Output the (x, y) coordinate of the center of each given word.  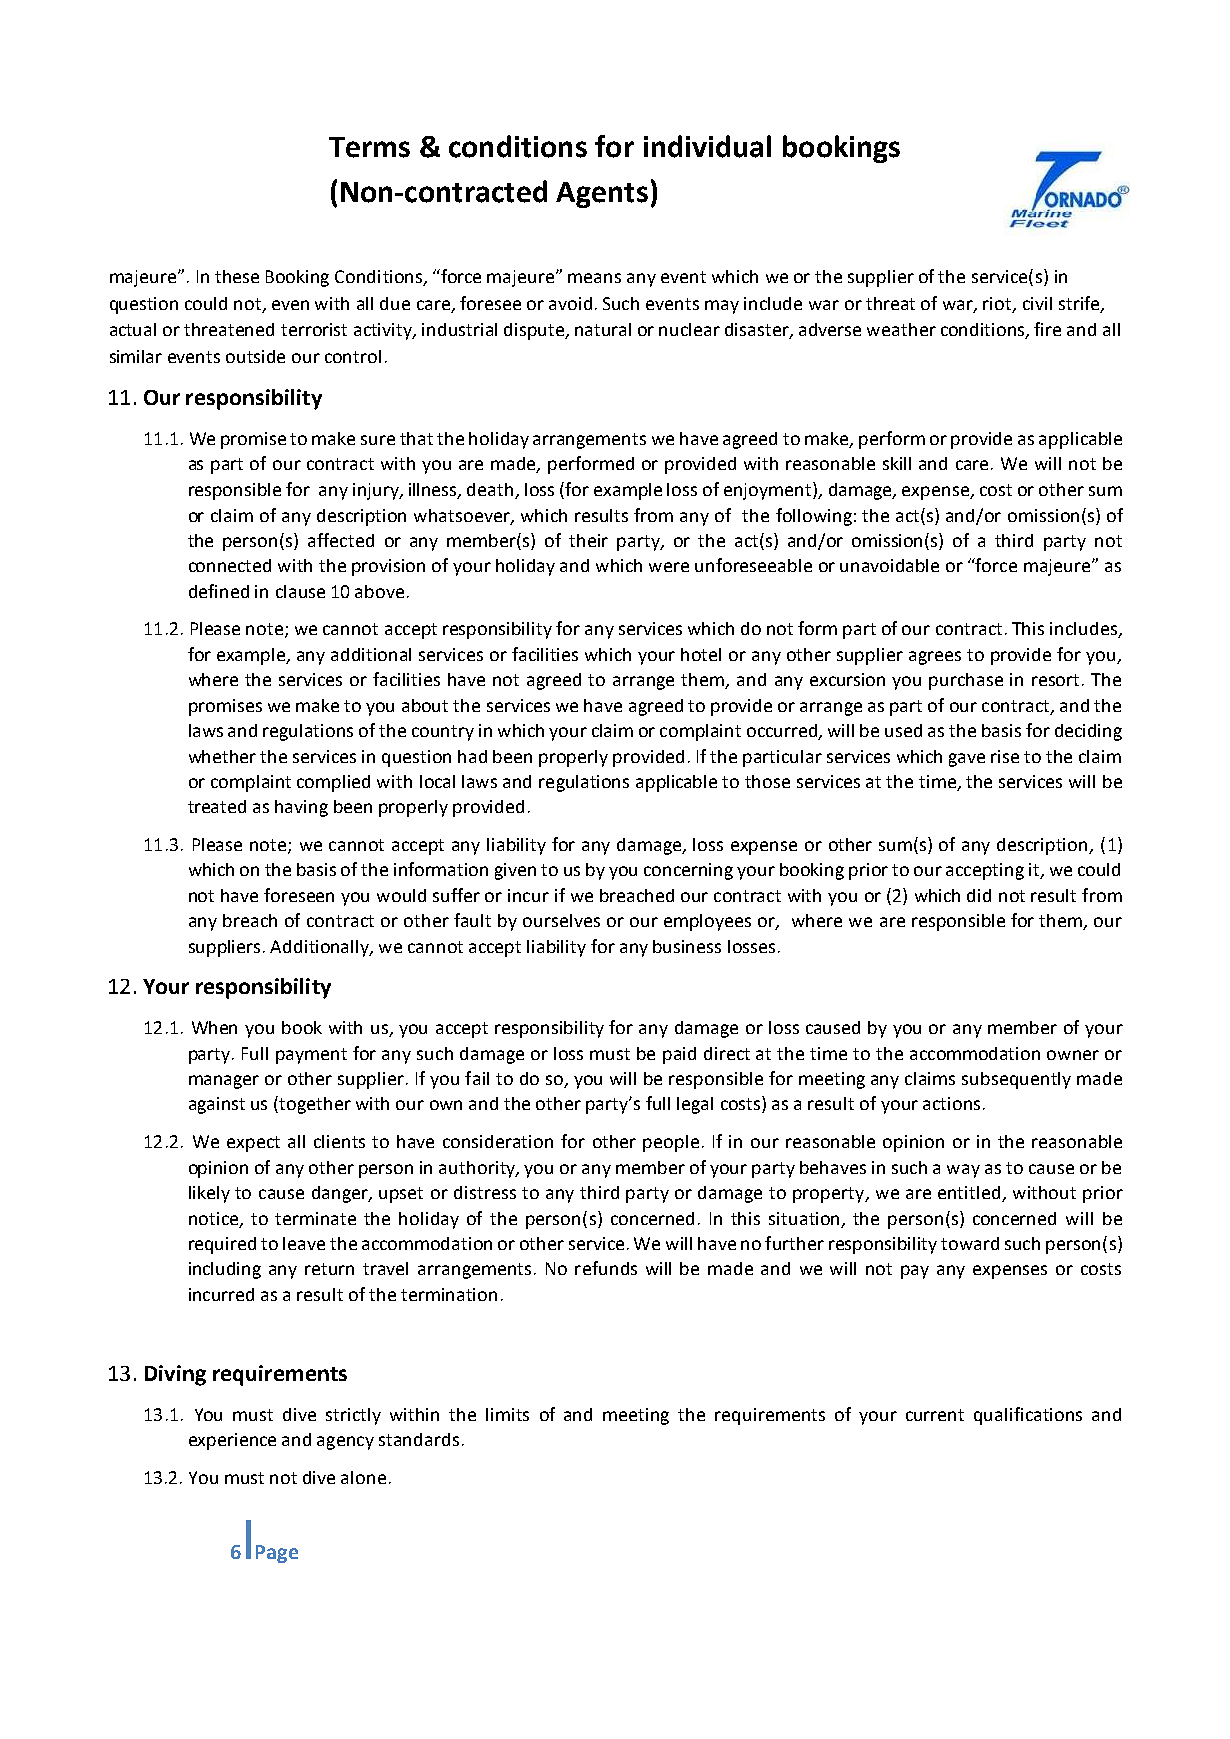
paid (679, 1055)
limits (507, 1414)
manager (224, 1082)
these (237, 276)
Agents (602, 195)
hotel (701, 654)
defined (219, 591)
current (935, 1415)
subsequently (1016, 1080)
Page (277, 1554)
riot (998, 304)
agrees (935, 658)
